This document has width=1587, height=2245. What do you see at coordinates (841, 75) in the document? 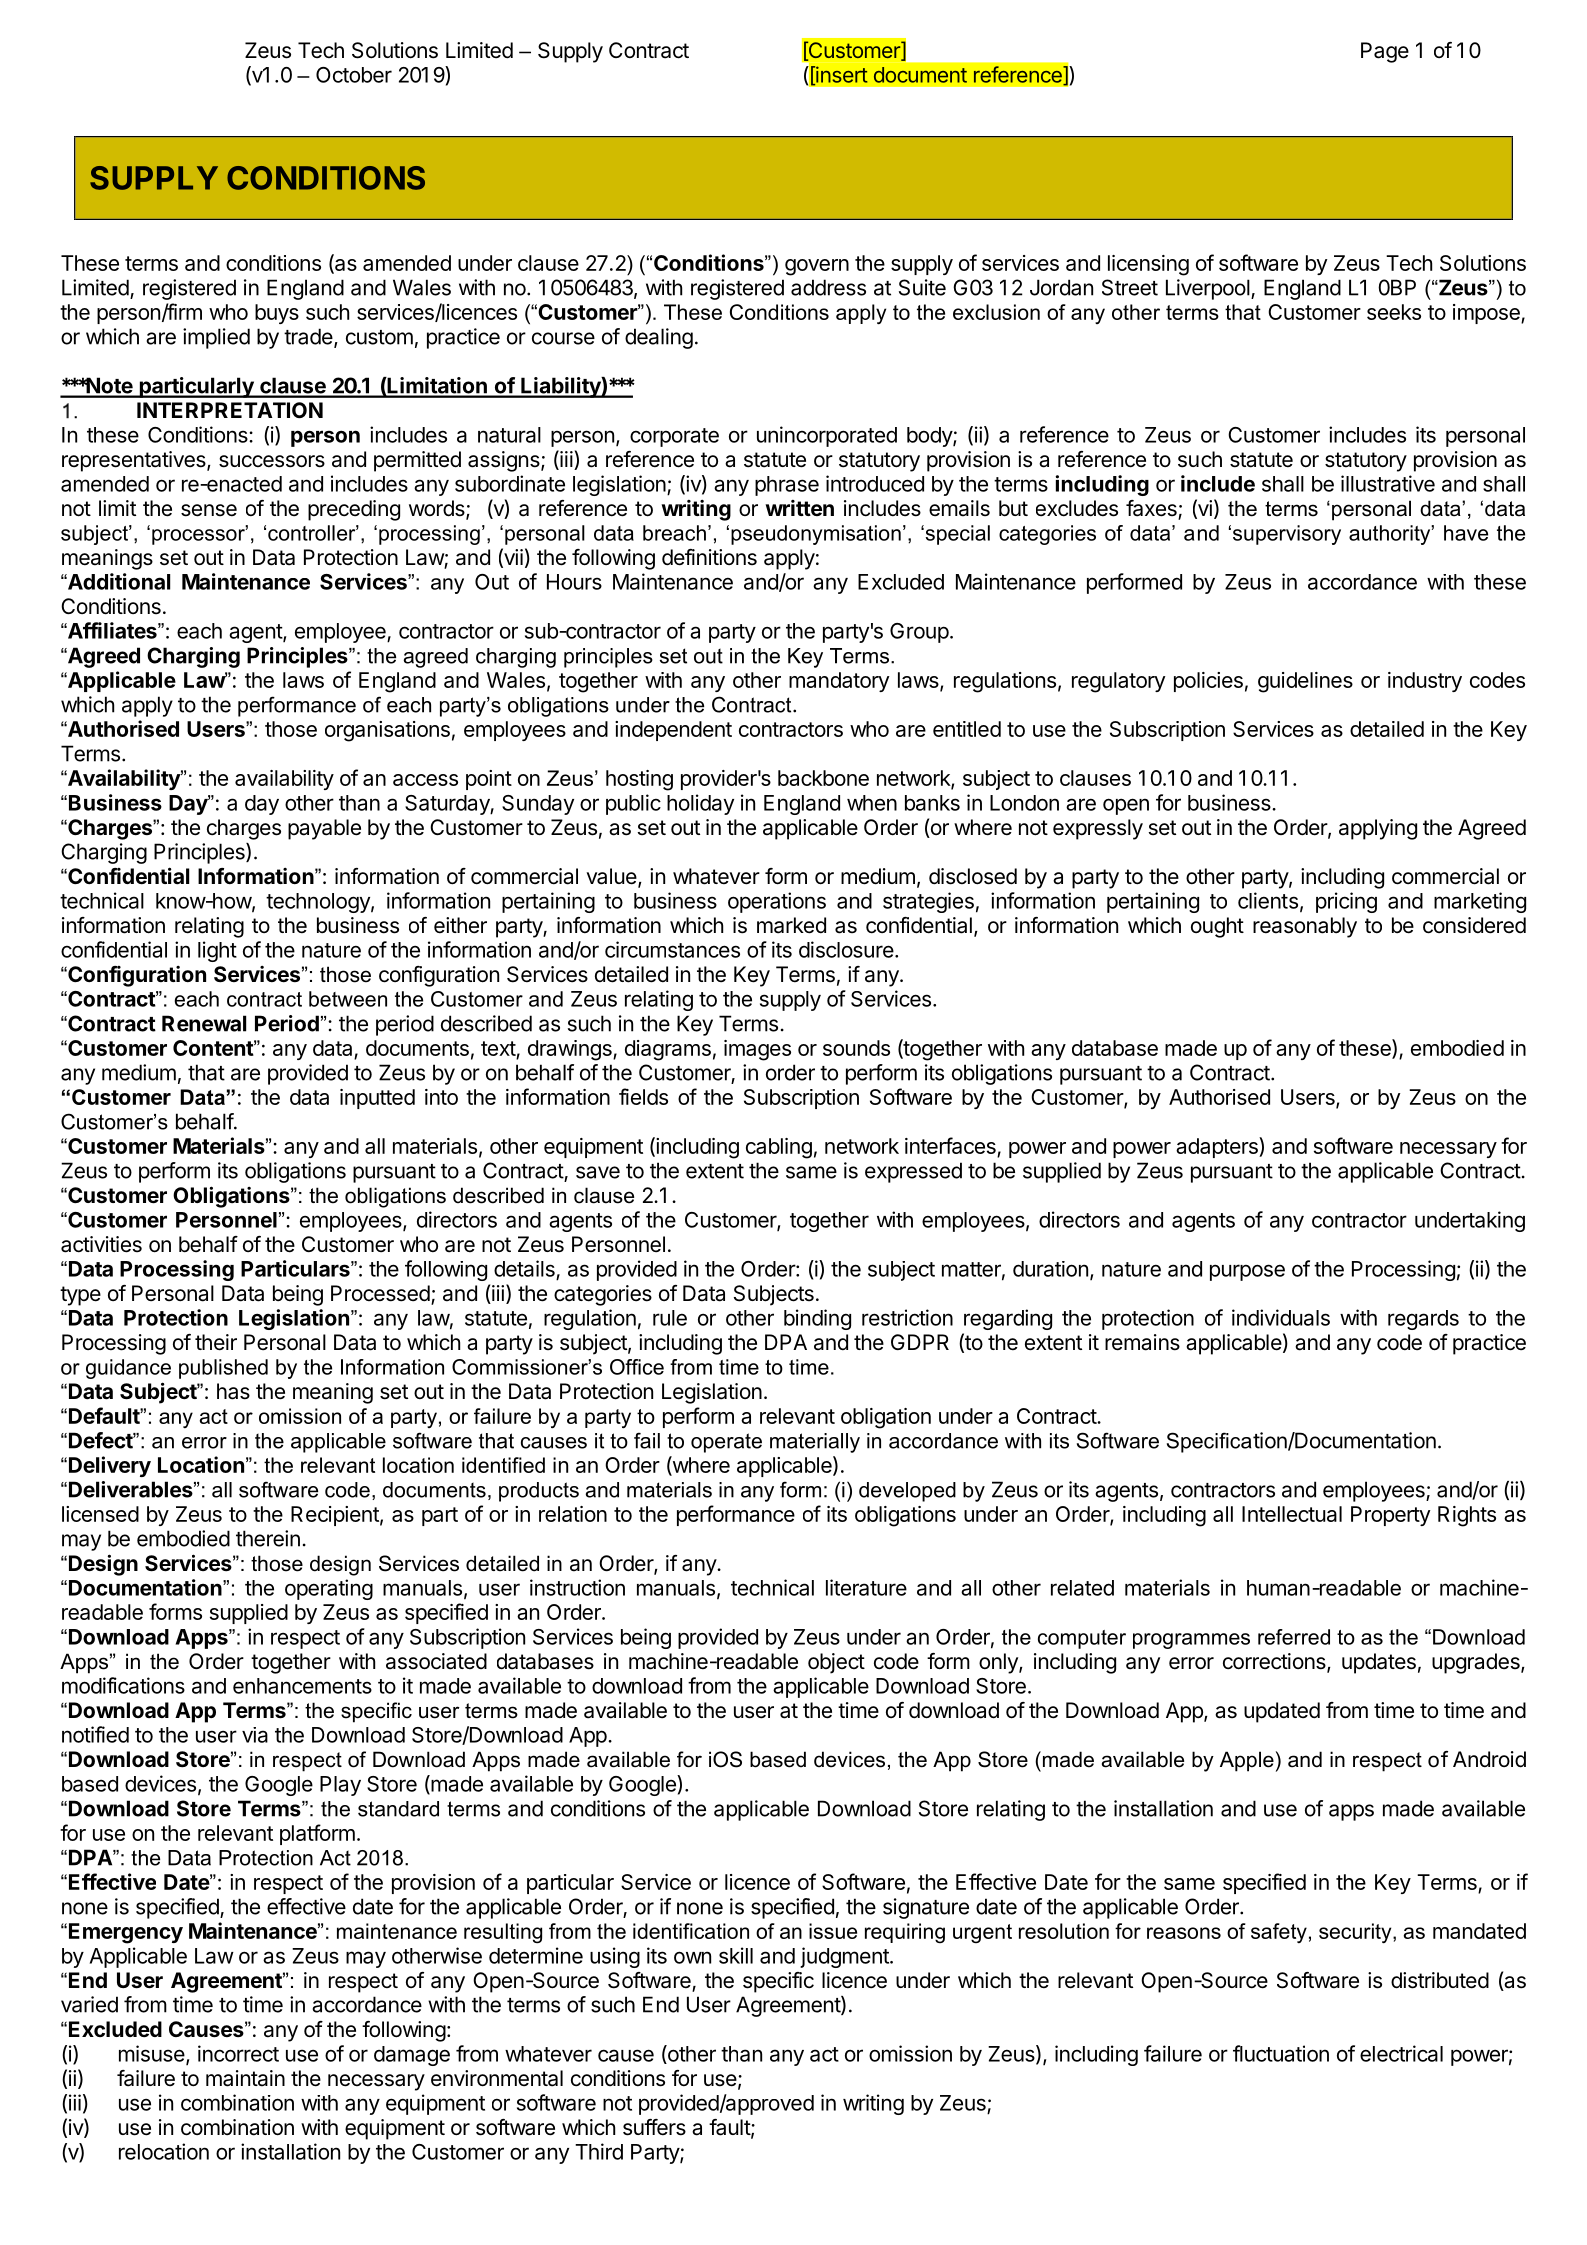
I see `insert` at bounding box center [841, 75].
